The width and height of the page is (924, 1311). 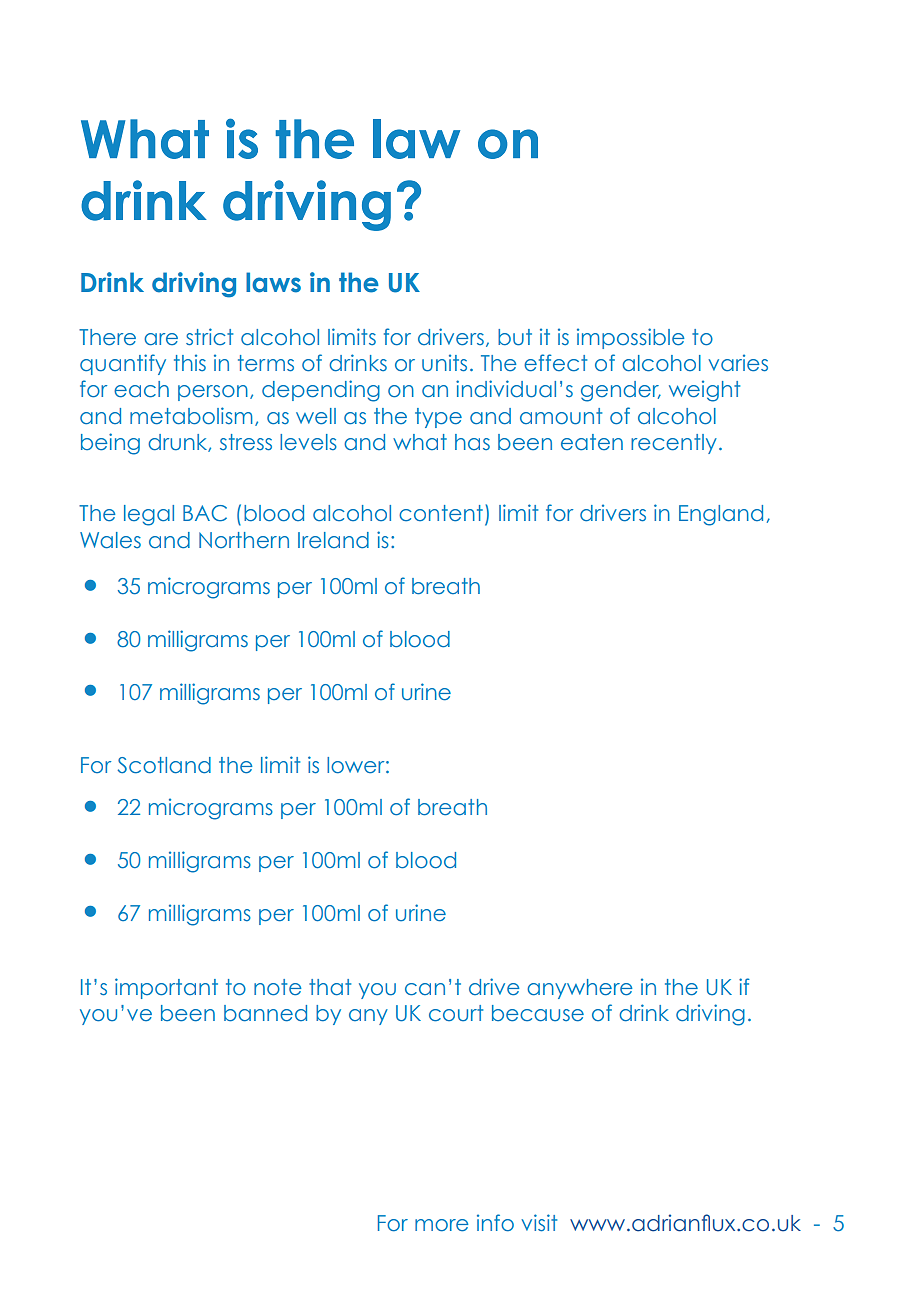 I want to click on that, so click(x=330, y=987).
